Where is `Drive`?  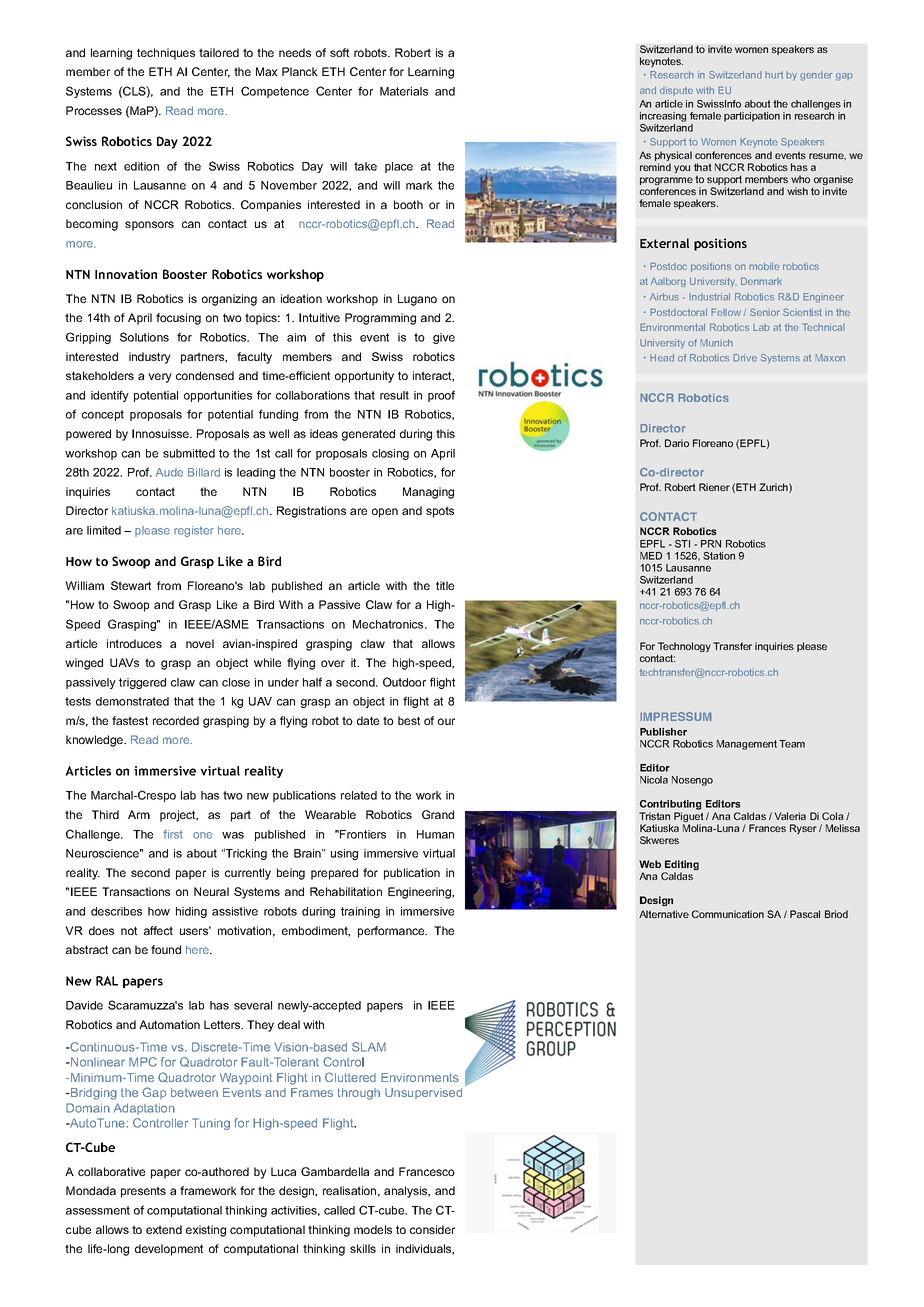
Drive is located at coordinates (745, 358).
